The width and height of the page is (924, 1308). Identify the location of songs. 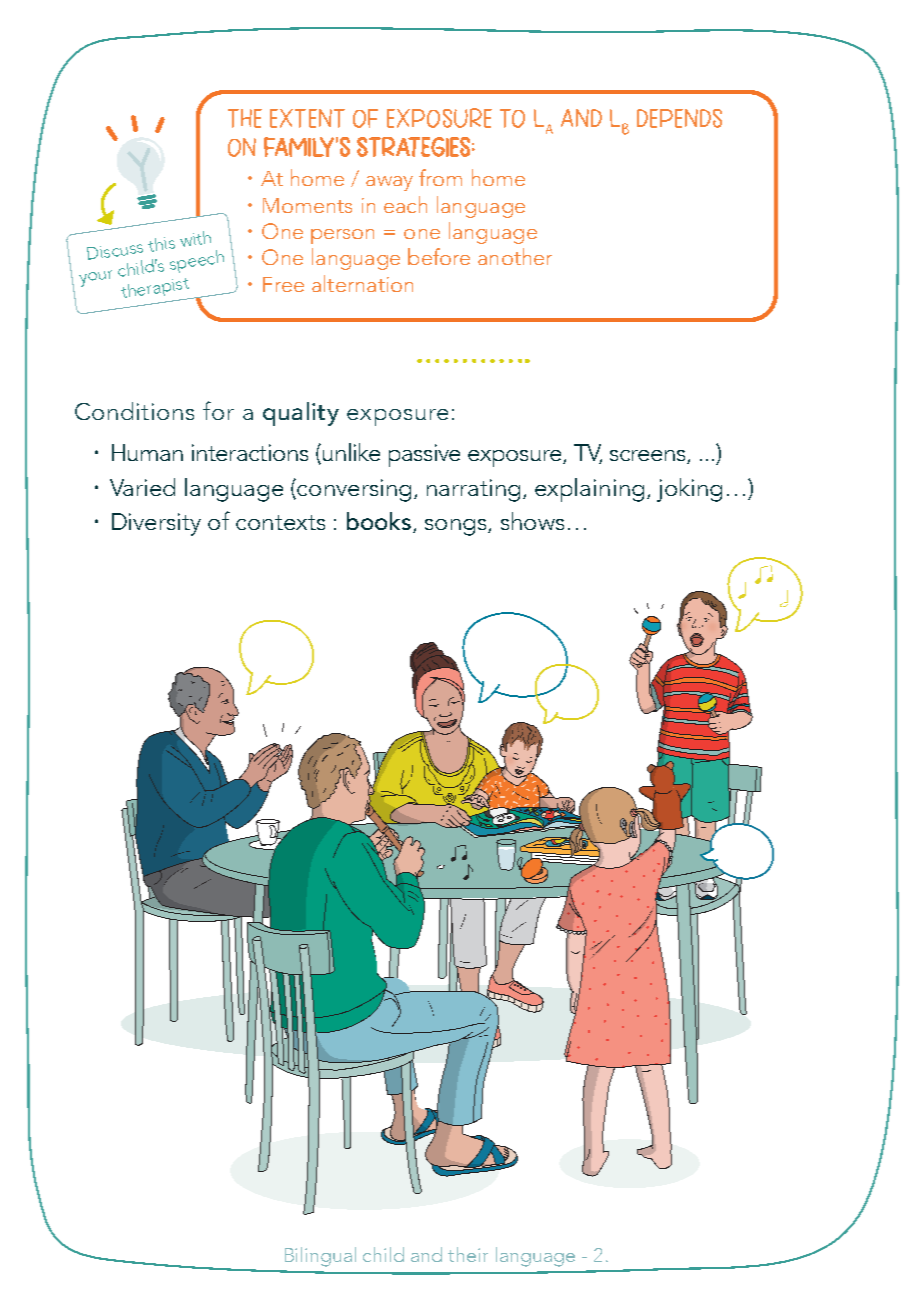
(457, 527).
